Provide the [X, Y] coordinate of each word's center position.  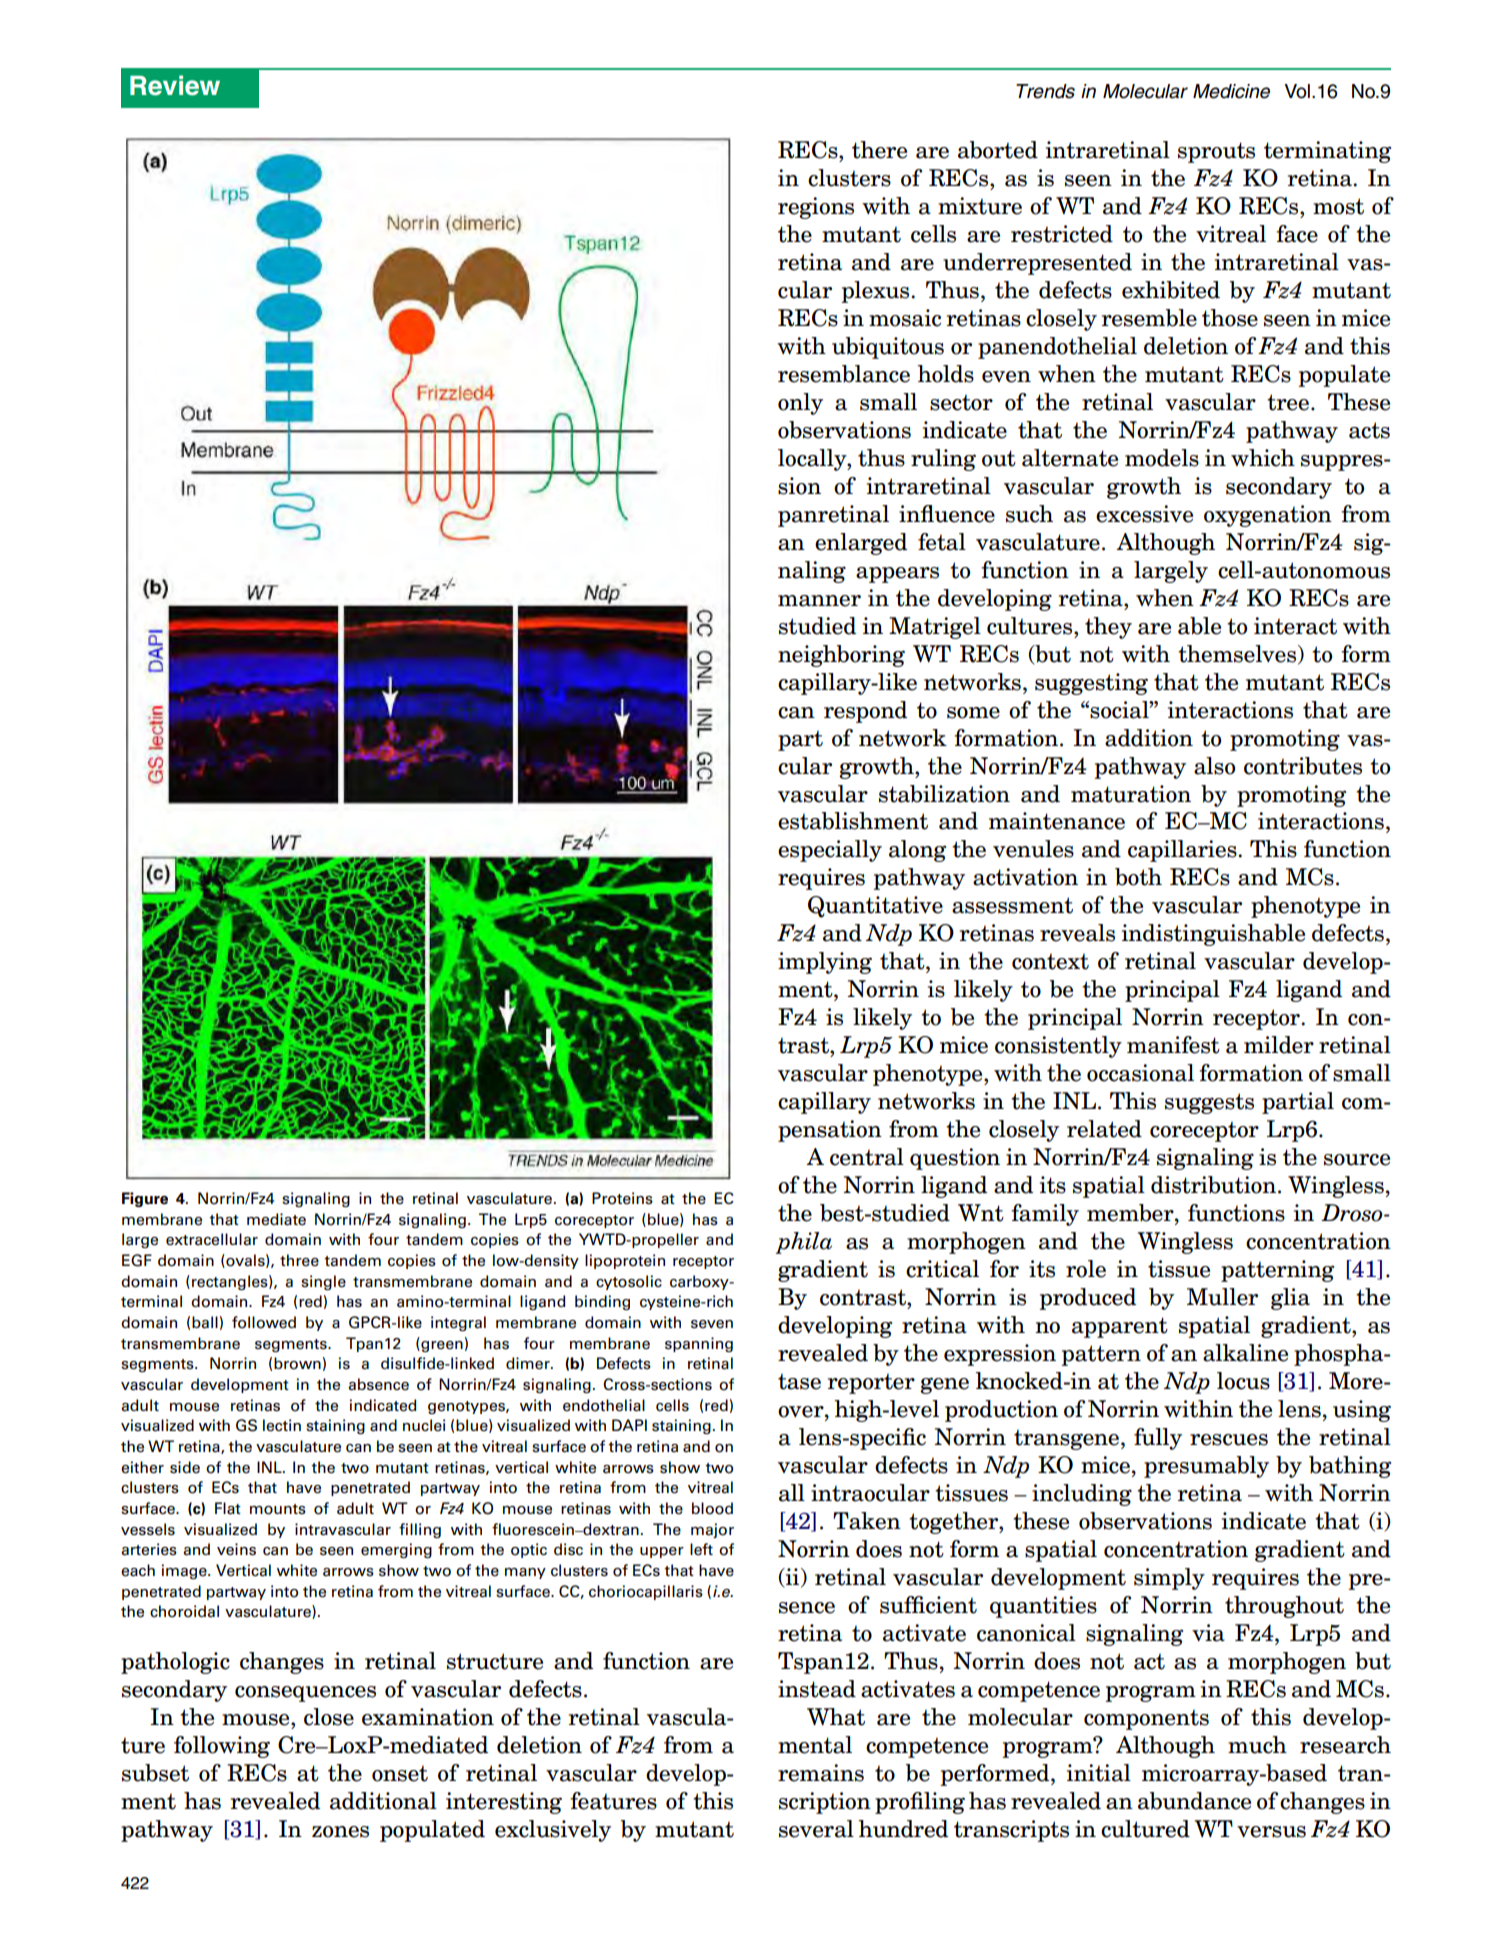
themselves [1237, 654]
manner [819, 601]
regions [816, 208]
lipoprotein [625, 1261]
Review [175, 85]
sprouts [1216, 152]
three [299, 1260]
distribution [1215, 1185]
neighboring [841, 656]
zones [340, 1832]
